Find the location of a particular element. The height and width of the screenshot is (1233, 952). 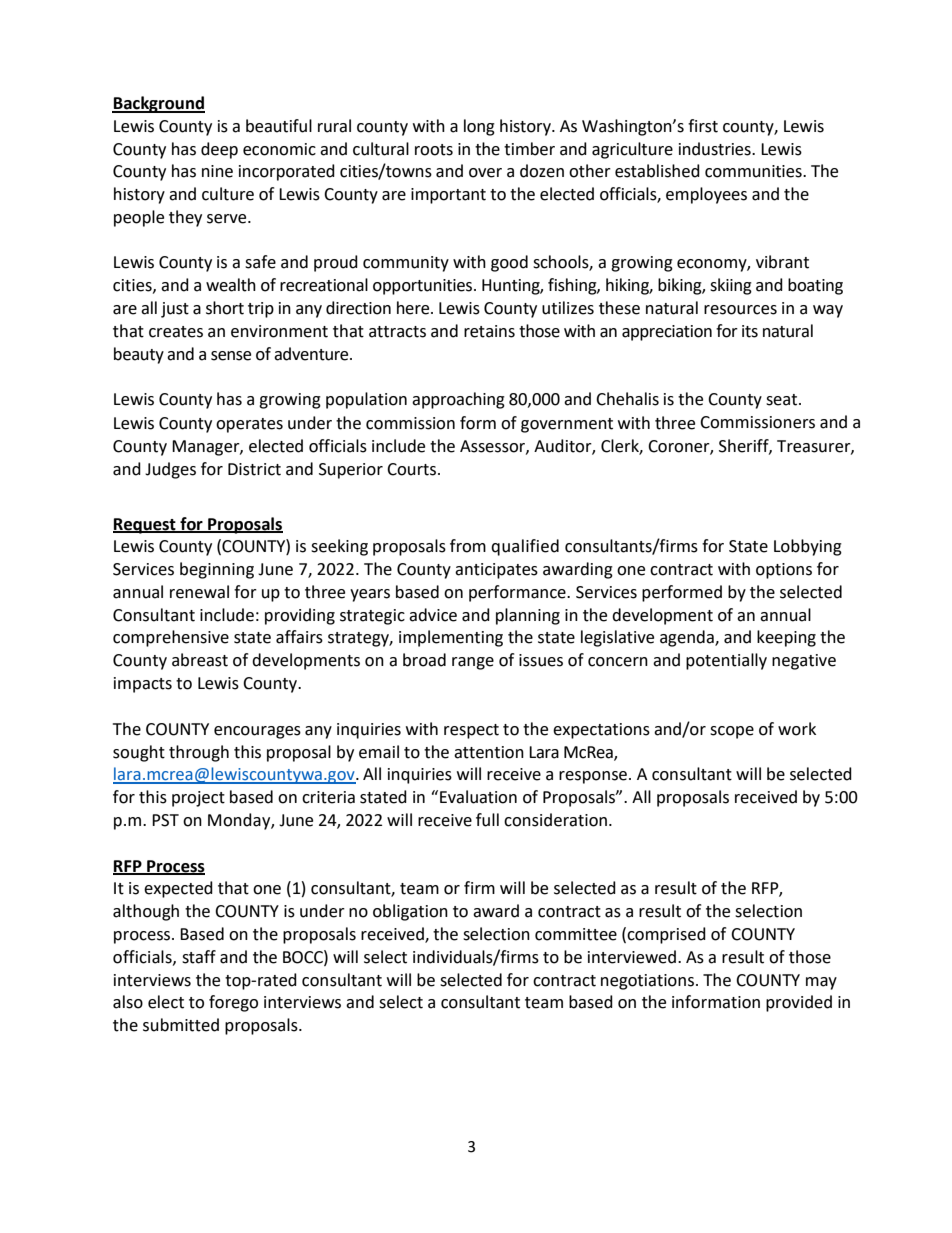

deep is located at coordinates (219, 150).
